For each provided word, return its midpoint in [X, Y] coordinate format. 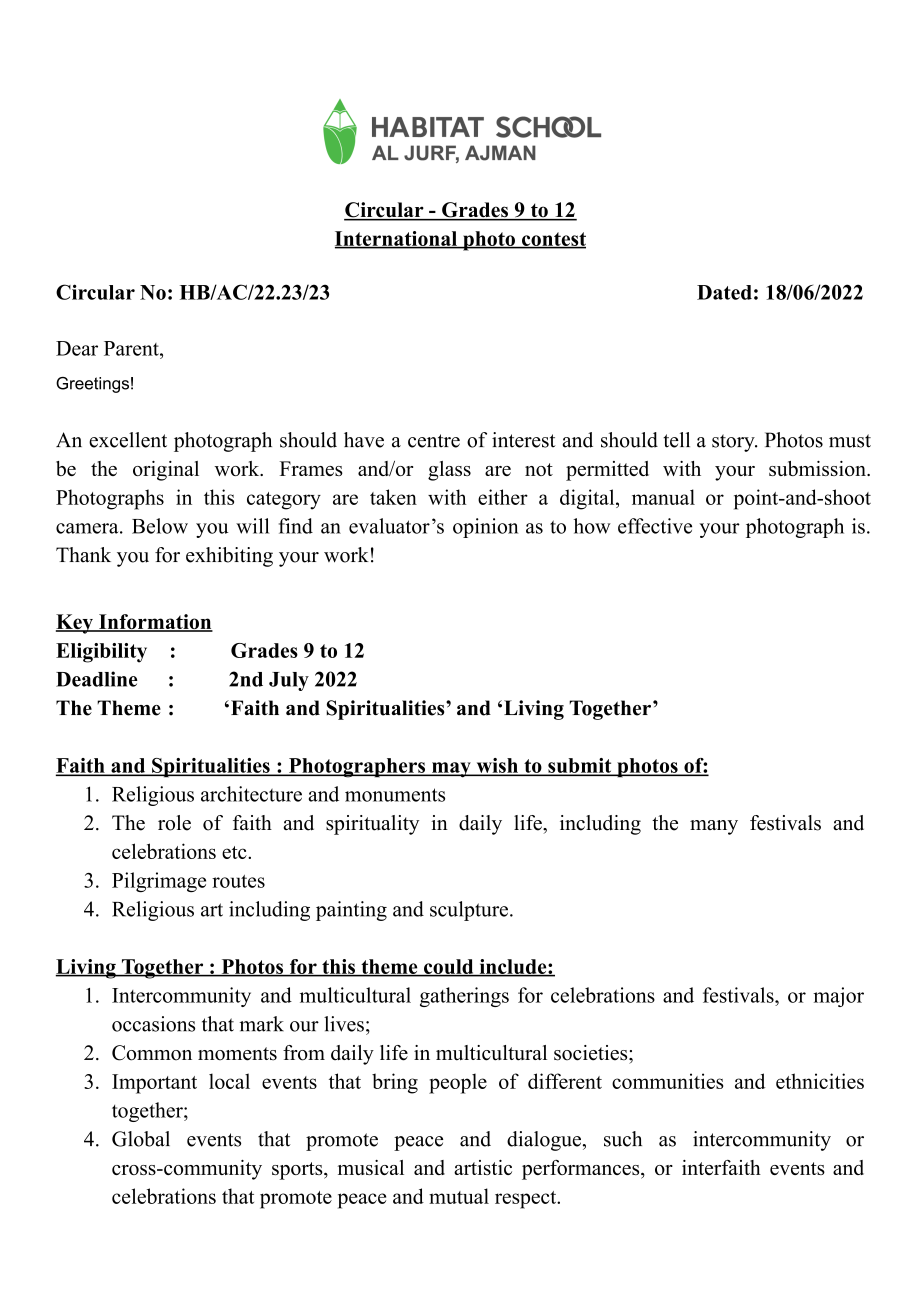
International [397, 239]
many [714, 827]
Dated [724, 292]
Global [141, 1139]
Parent [132, 348]
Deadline [97, 679]
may [451, 770]
